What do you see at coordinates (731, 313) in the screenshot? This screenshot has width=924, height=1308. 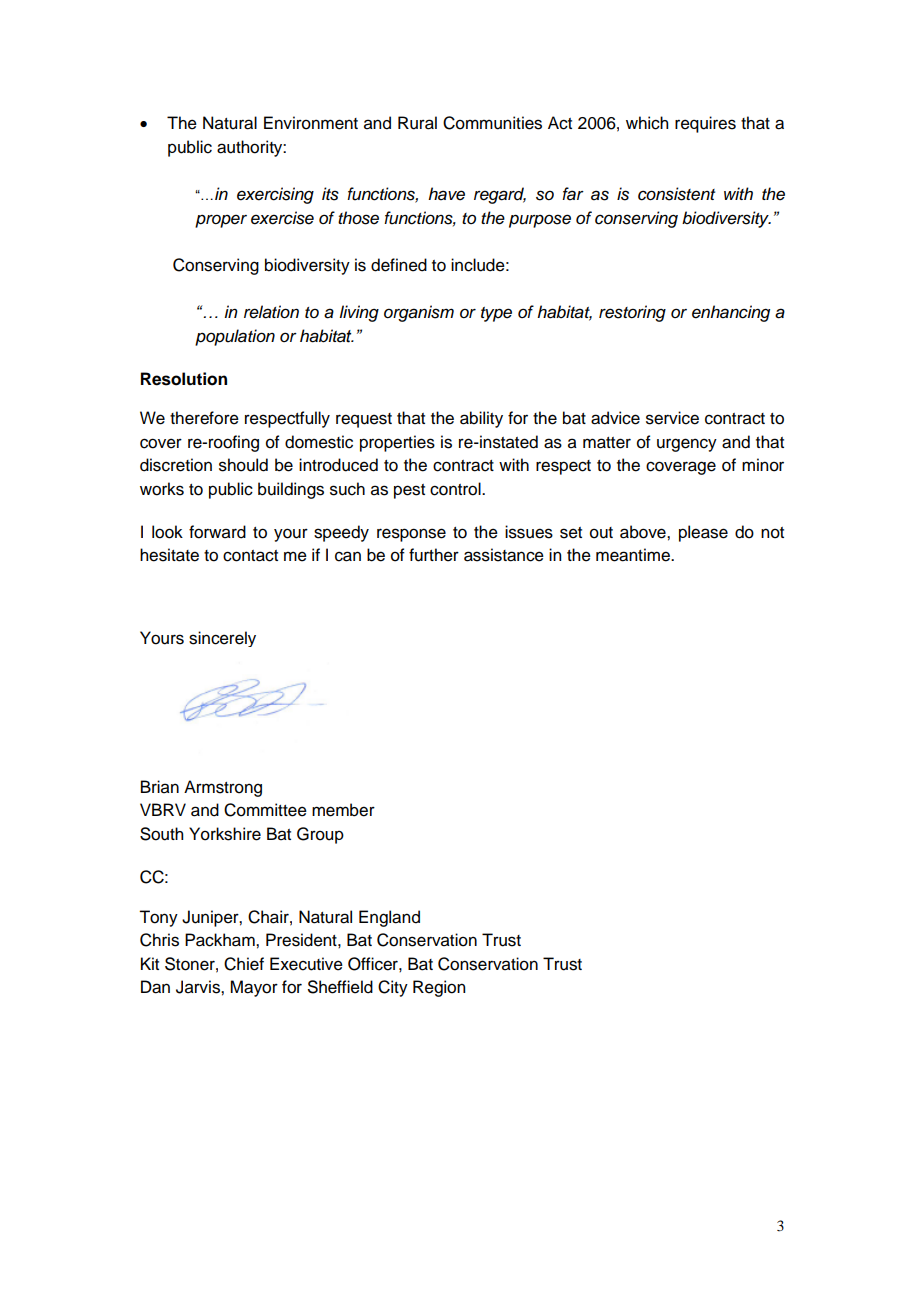 I see `enhancing` at bounding box center [731, 313].
